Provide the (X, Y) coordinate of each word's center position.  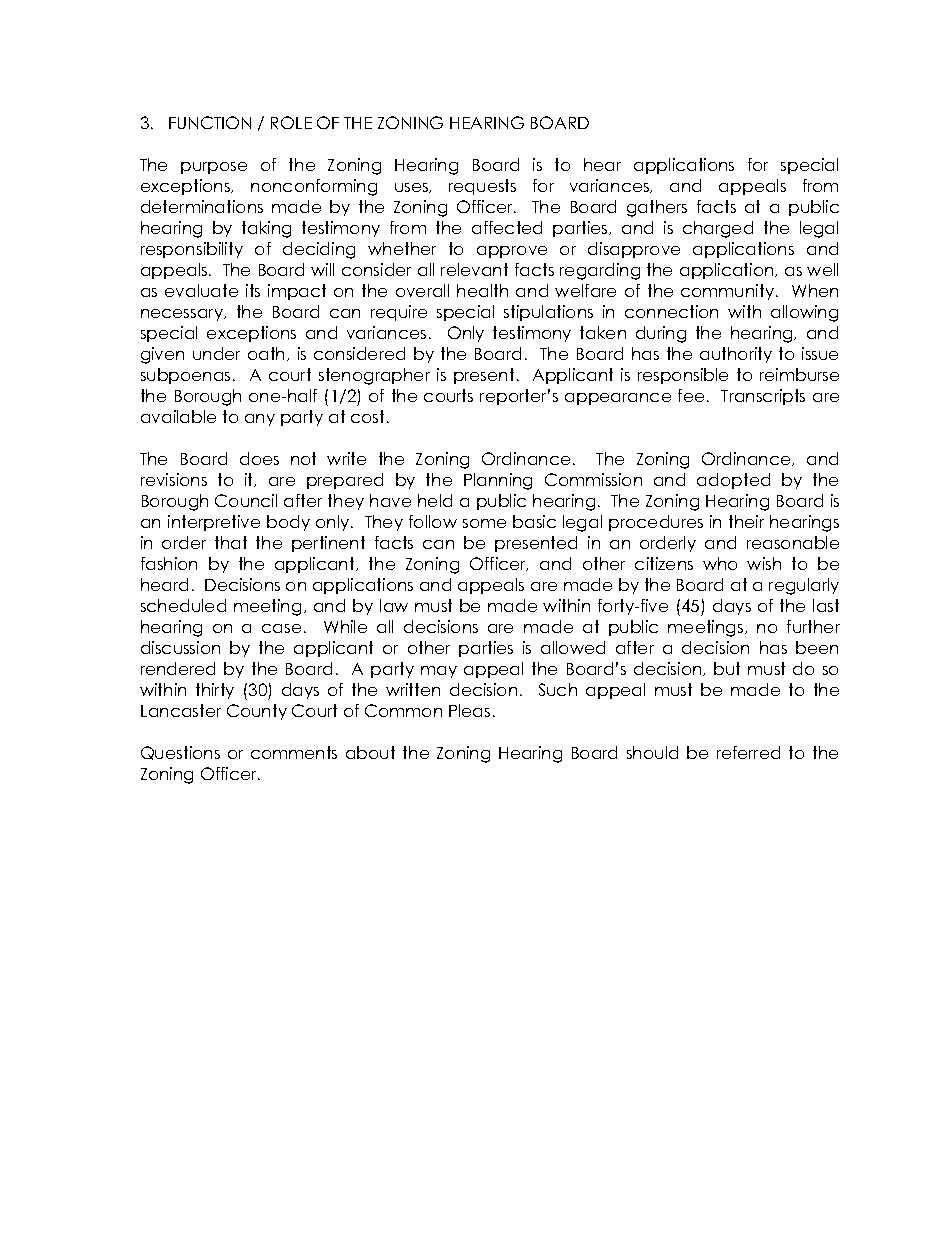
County (257, 712)
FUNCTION (210, 122)
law (394, 605)
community (727, 292)
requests (482, 187)
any (260, 420)
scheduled (183, 605)
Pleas (469, 710)
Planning (498, 481)
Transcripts (763, 397)
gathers (657, 208)
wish (764, 563)
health (482, 290)
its (253, 290)
